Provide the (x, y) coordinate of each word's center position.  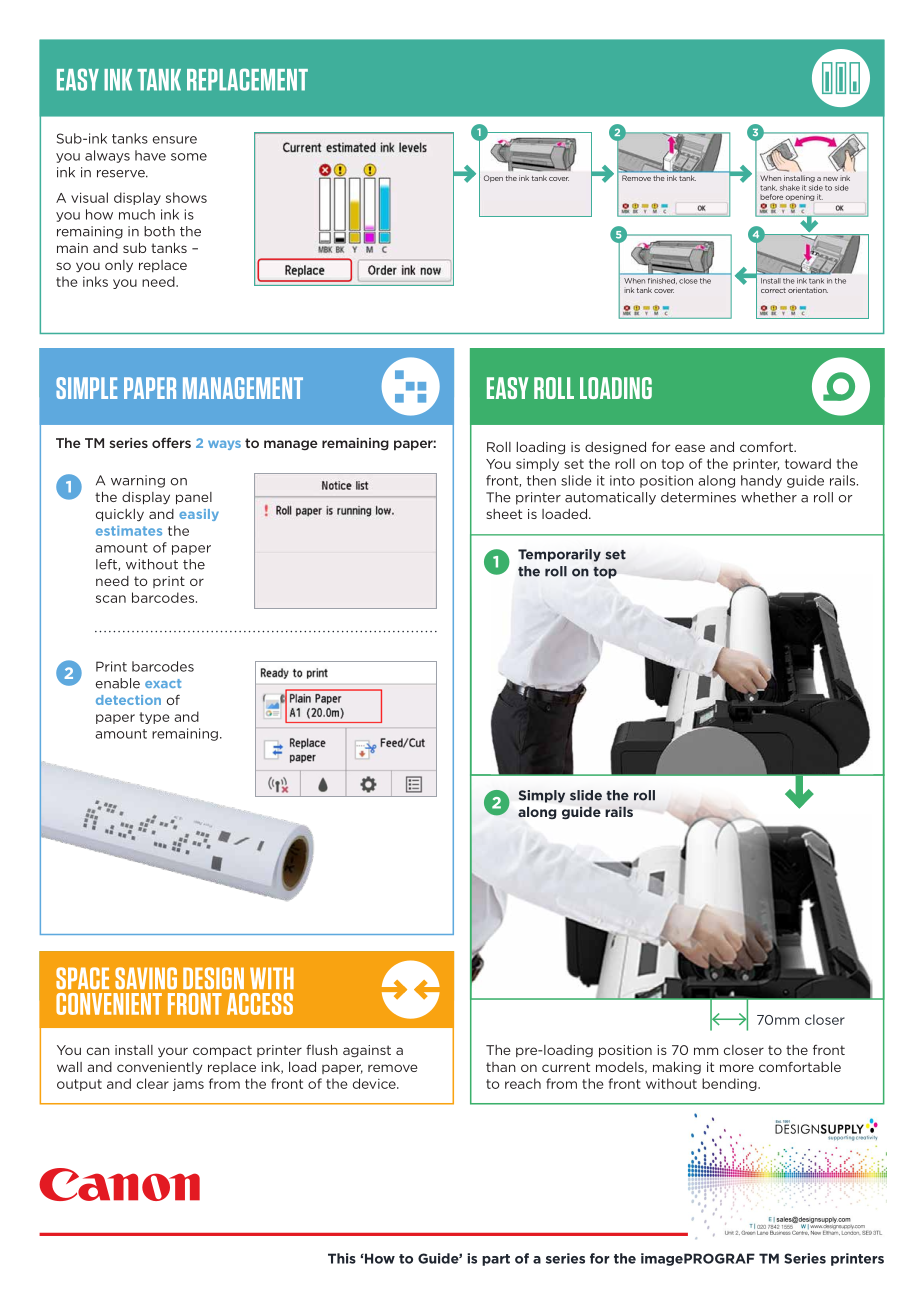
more (737, 1068)
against (367, 1051)
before (771, 197)
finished (662, 279)
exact (163, 683)
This (342, 1258)
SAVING (146, 978)
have (150, 155)
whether (769, 497)
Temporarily (559, 555)
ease (690, 448)
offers (171, 442)
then (541, 480)
